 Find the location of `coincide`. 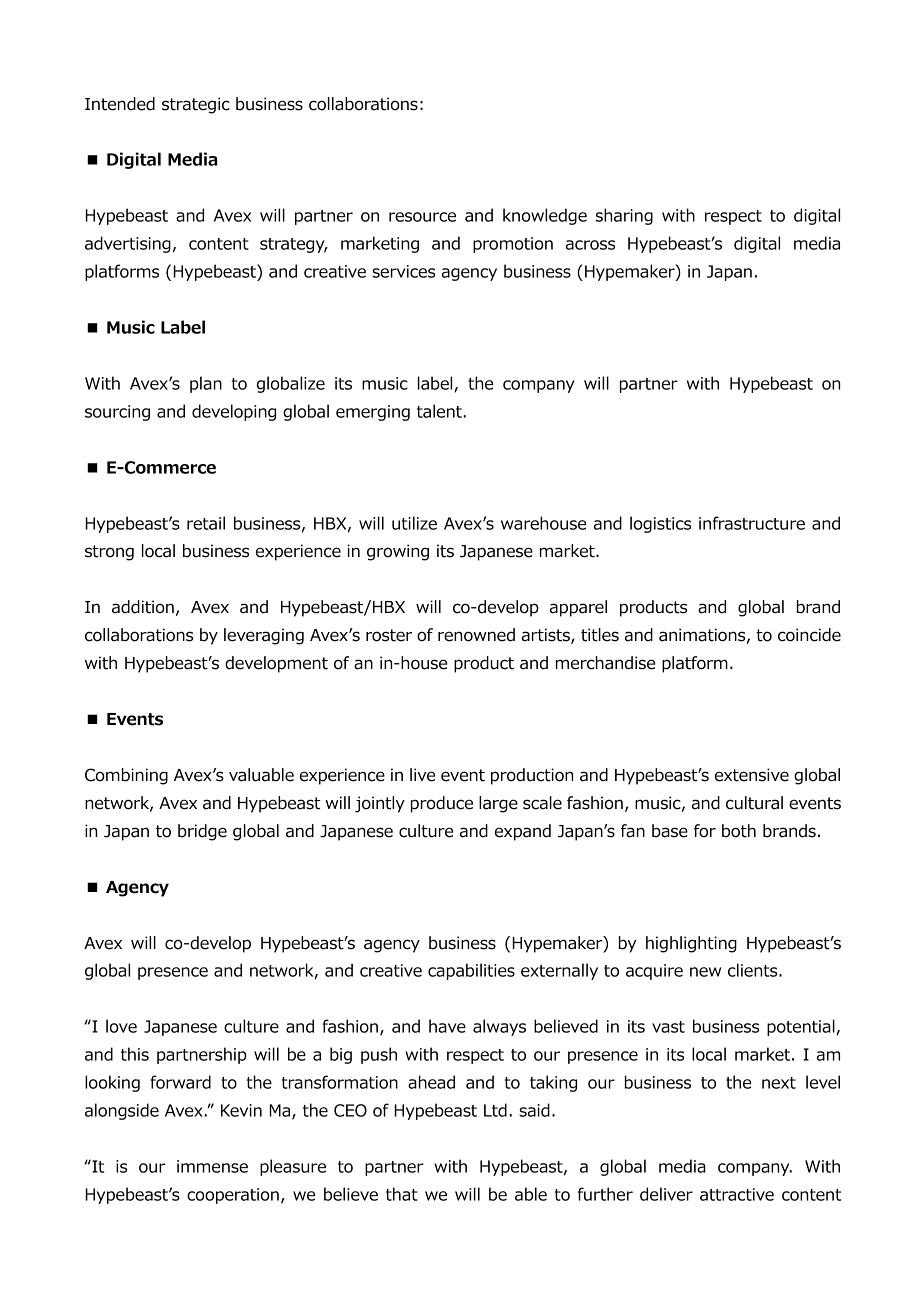

coincide is located at coordinates (809, 635).
